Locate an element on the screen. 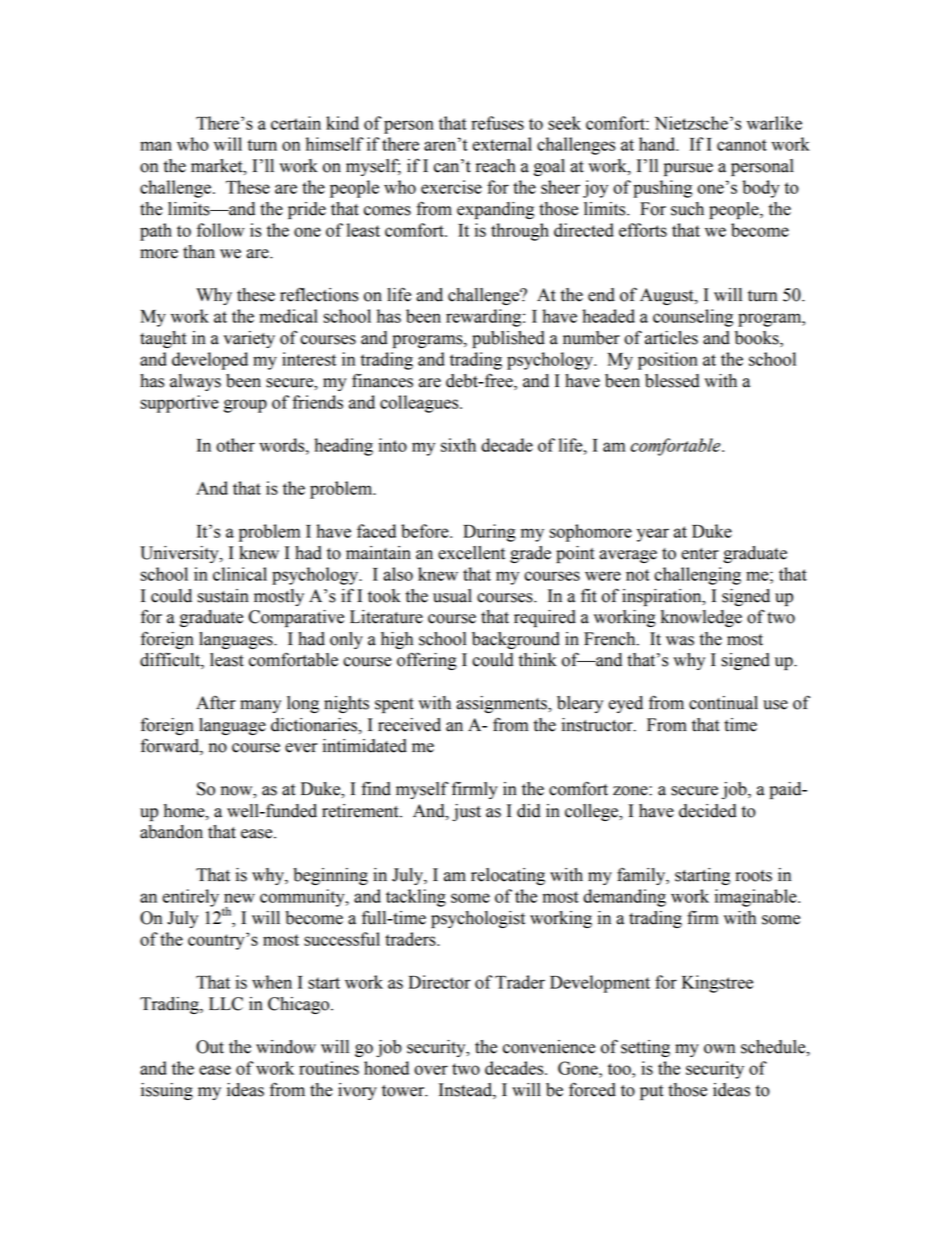 This screenshot has width=952, height=1233. abandon is located at coordinates (171, 832).
